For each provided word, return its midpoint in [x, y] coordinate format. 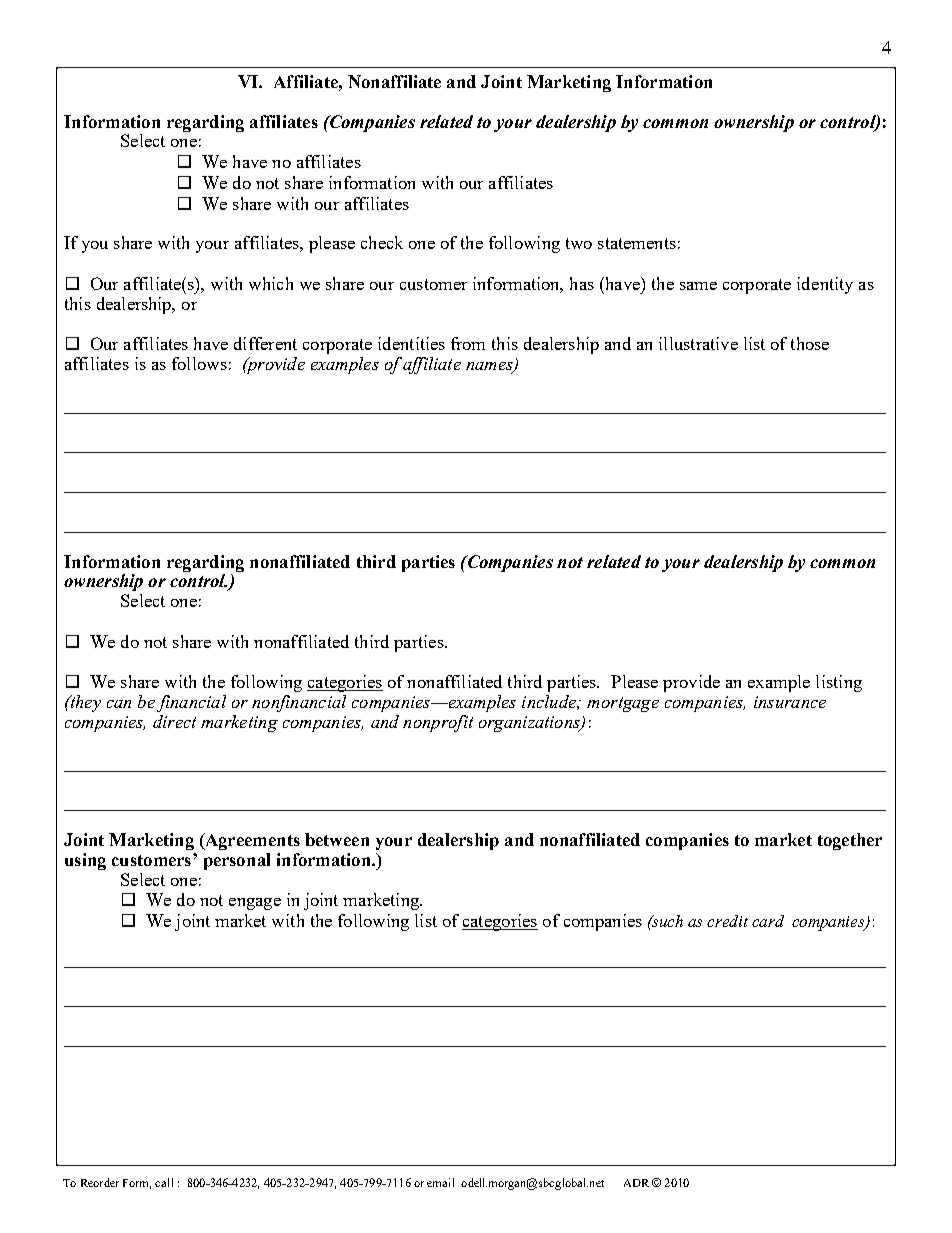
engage [255, 904]
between [337, 839]
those [810, 343]
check [382, 242]
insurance [790, 702]
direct [174, 721]
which [271, 283]
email [440, 1182]
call [164, 1182]
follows [199, 363]
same [698, 286]
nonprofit [438, 723]
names [490, 367]
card [768, 921]
